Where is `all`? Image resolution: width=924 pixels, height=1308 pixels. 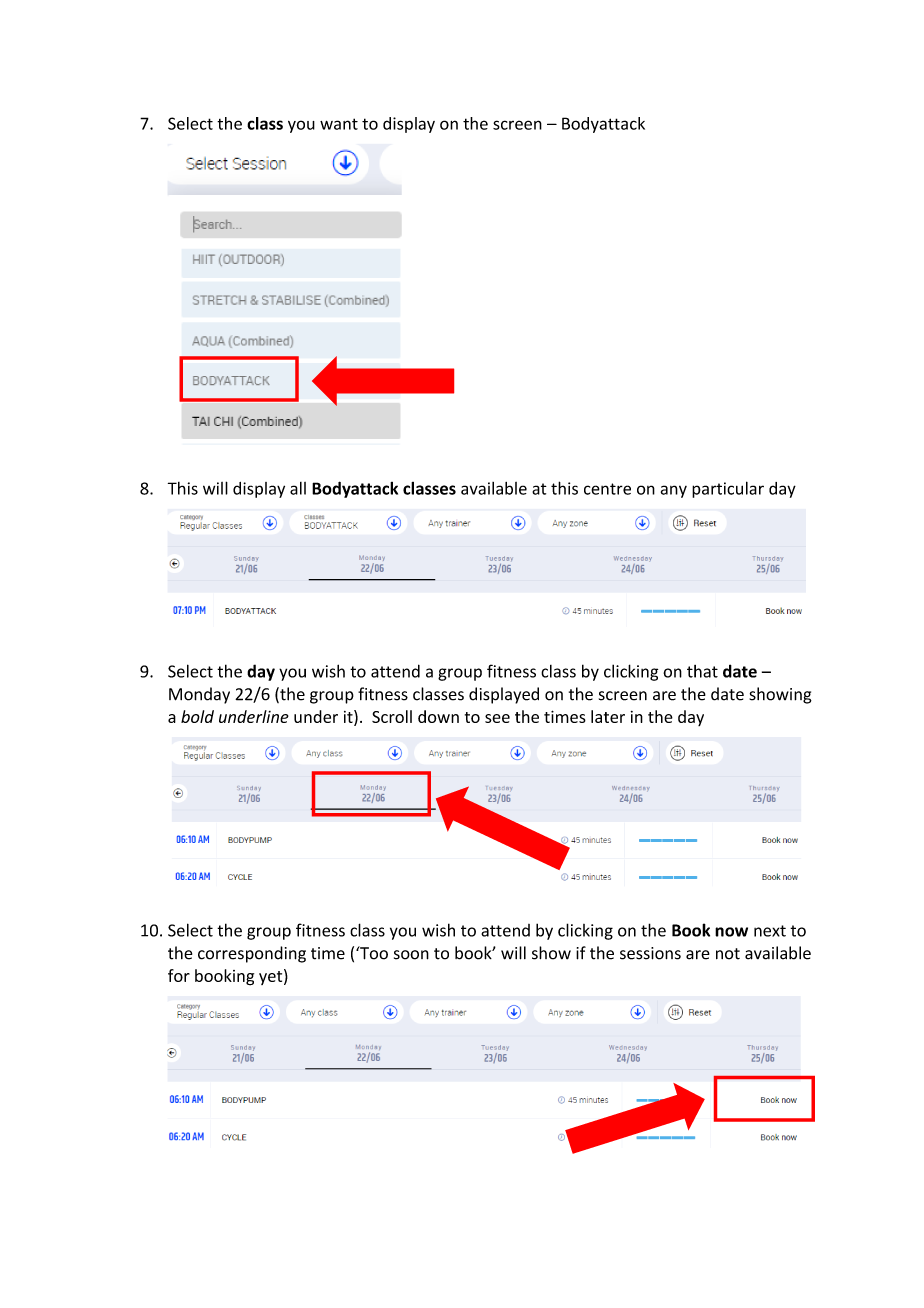 all is located at coordinates (298, 488).
